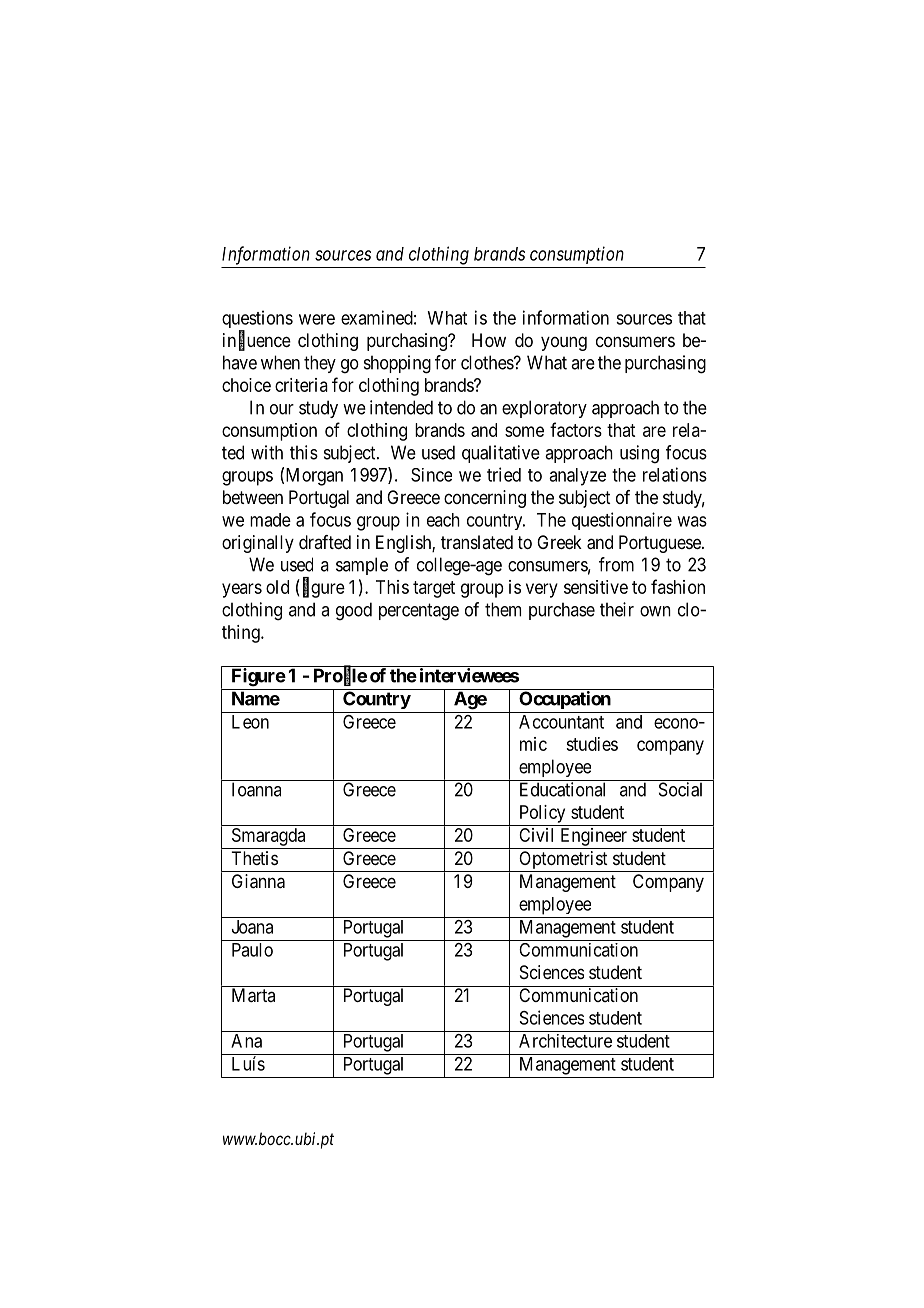 This screenshot has height=1308, width=924. What do you see at coordinates (489, 340) in the screenshot?
I see `How` at bounding box center [489, 340].
